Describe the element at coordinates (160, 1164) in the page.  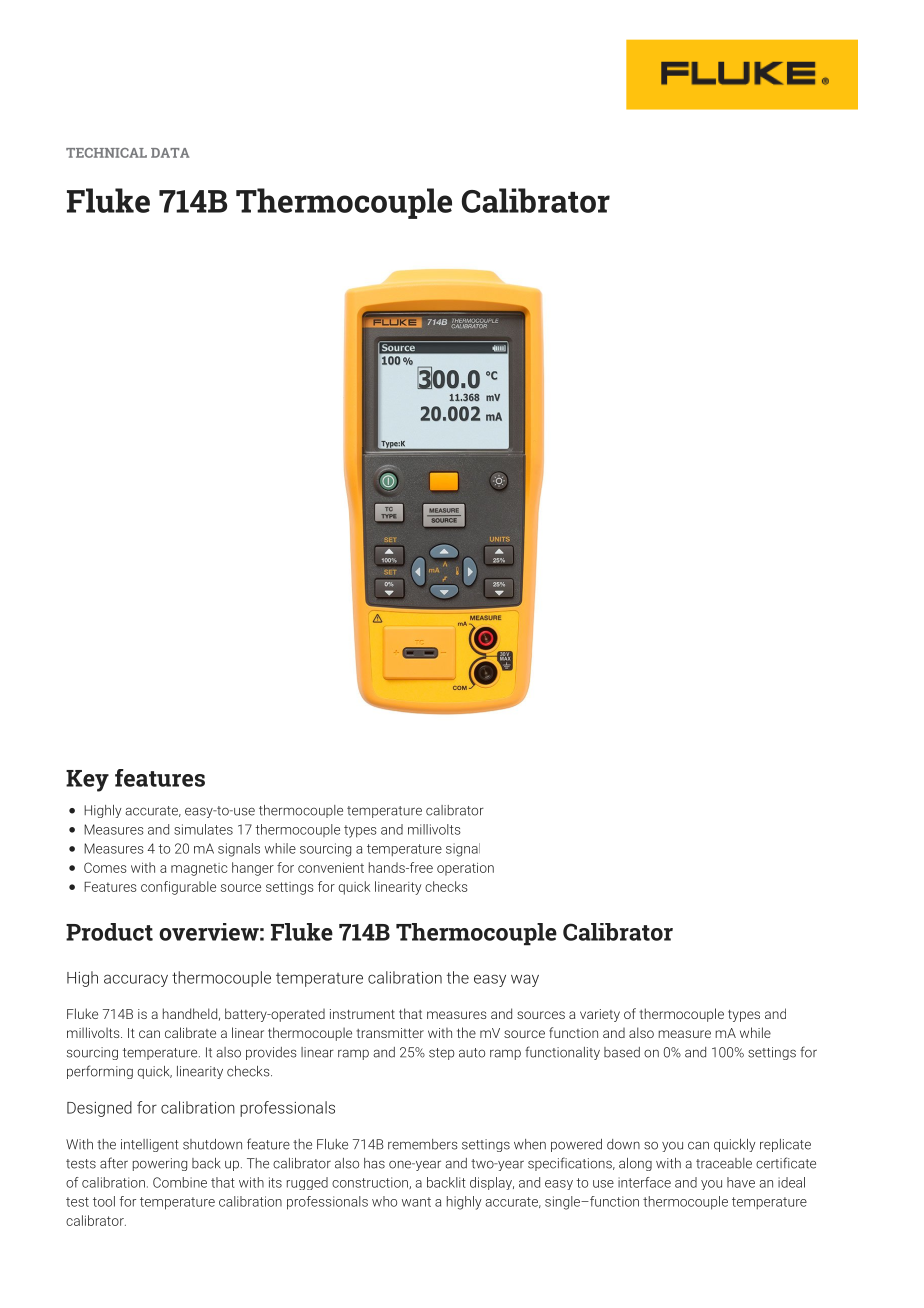
I see `powering` at that location.
